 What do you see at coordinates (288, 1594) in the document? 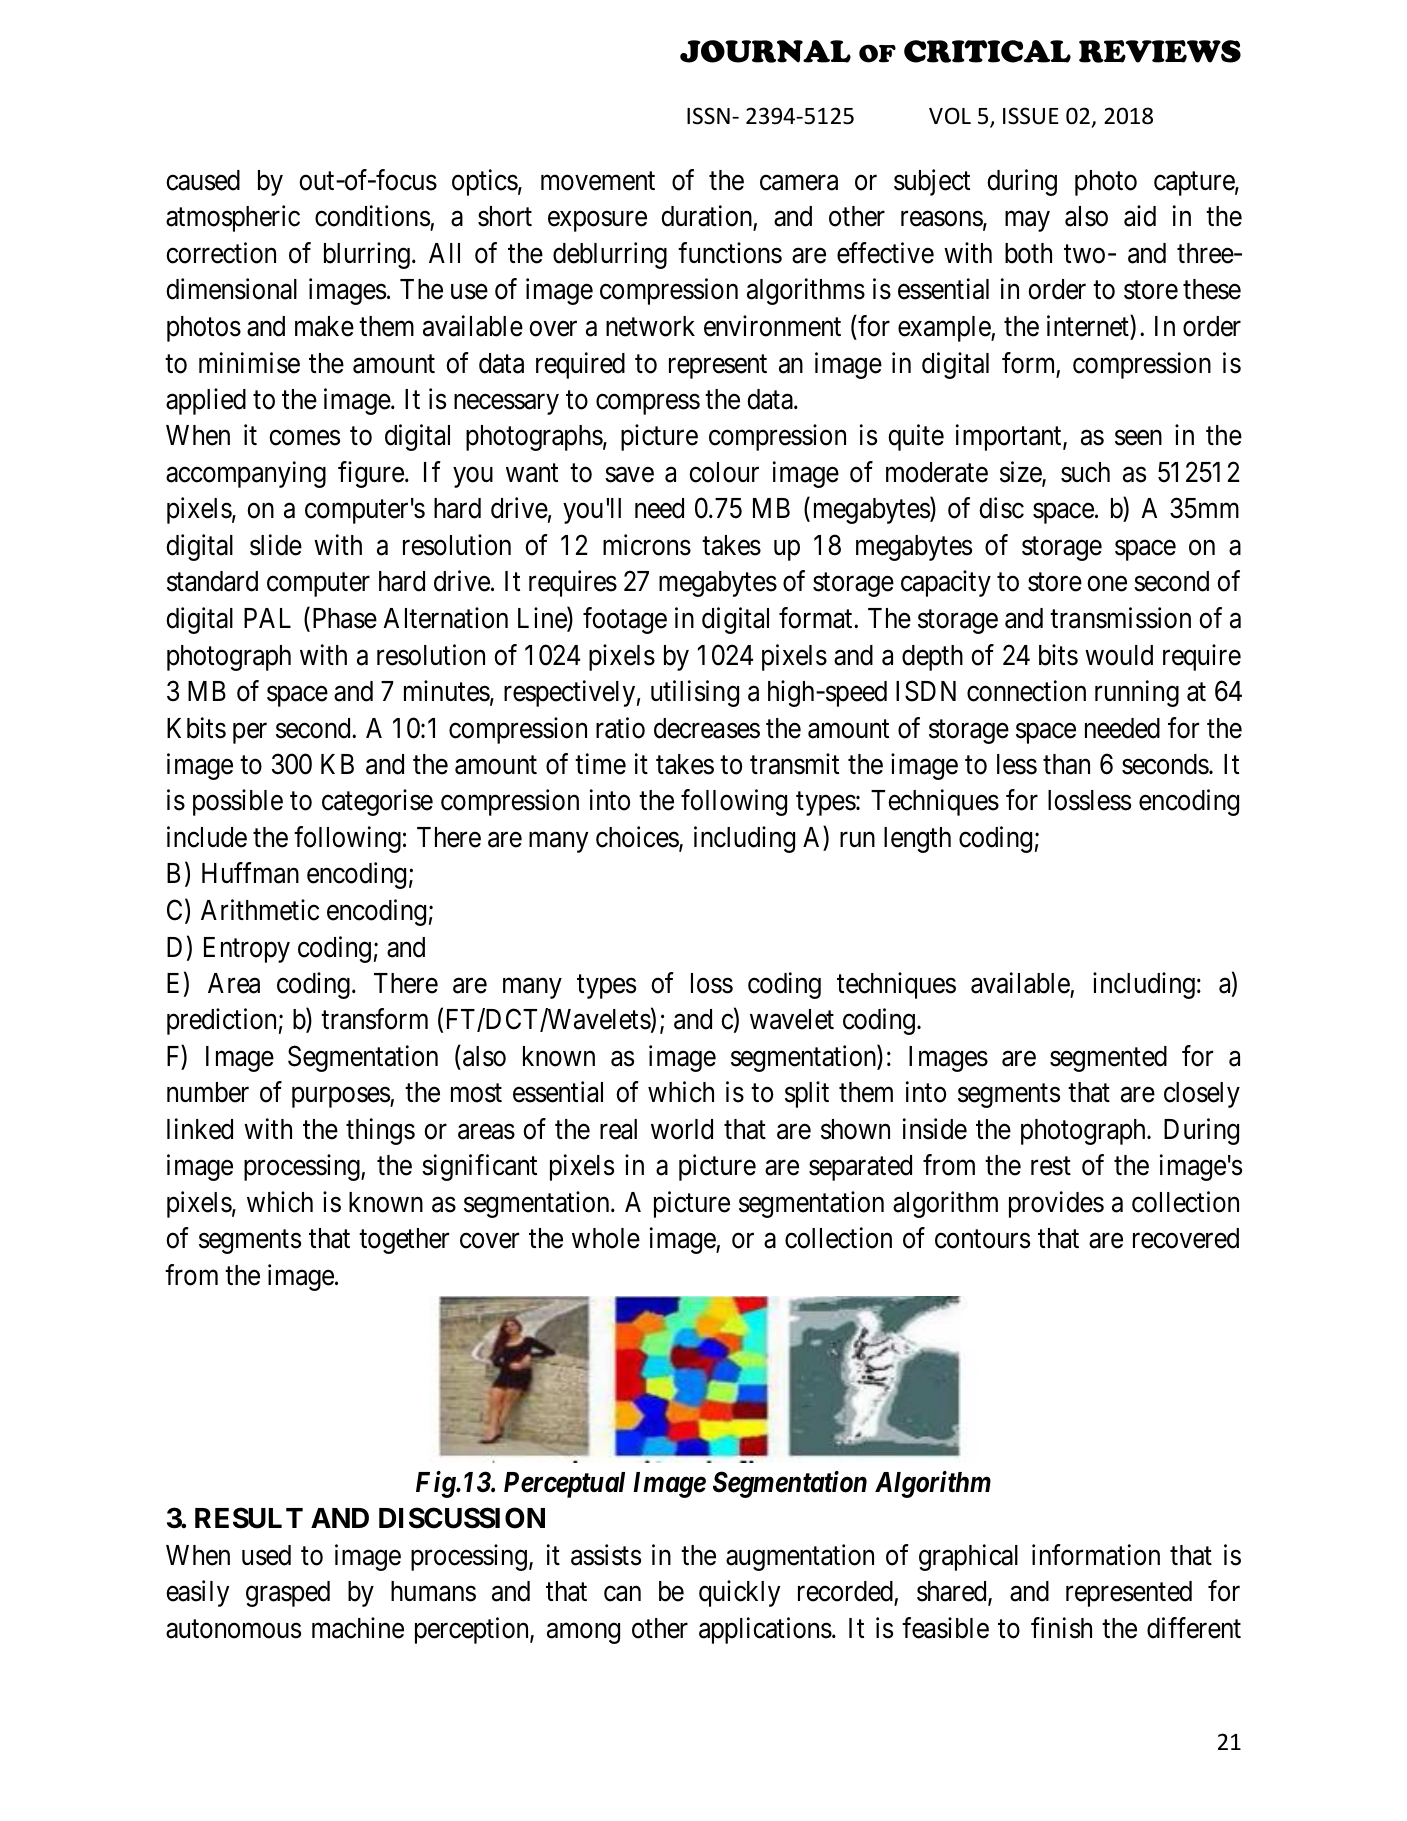
I see `grasped` at bounding box center [288, 1594].
